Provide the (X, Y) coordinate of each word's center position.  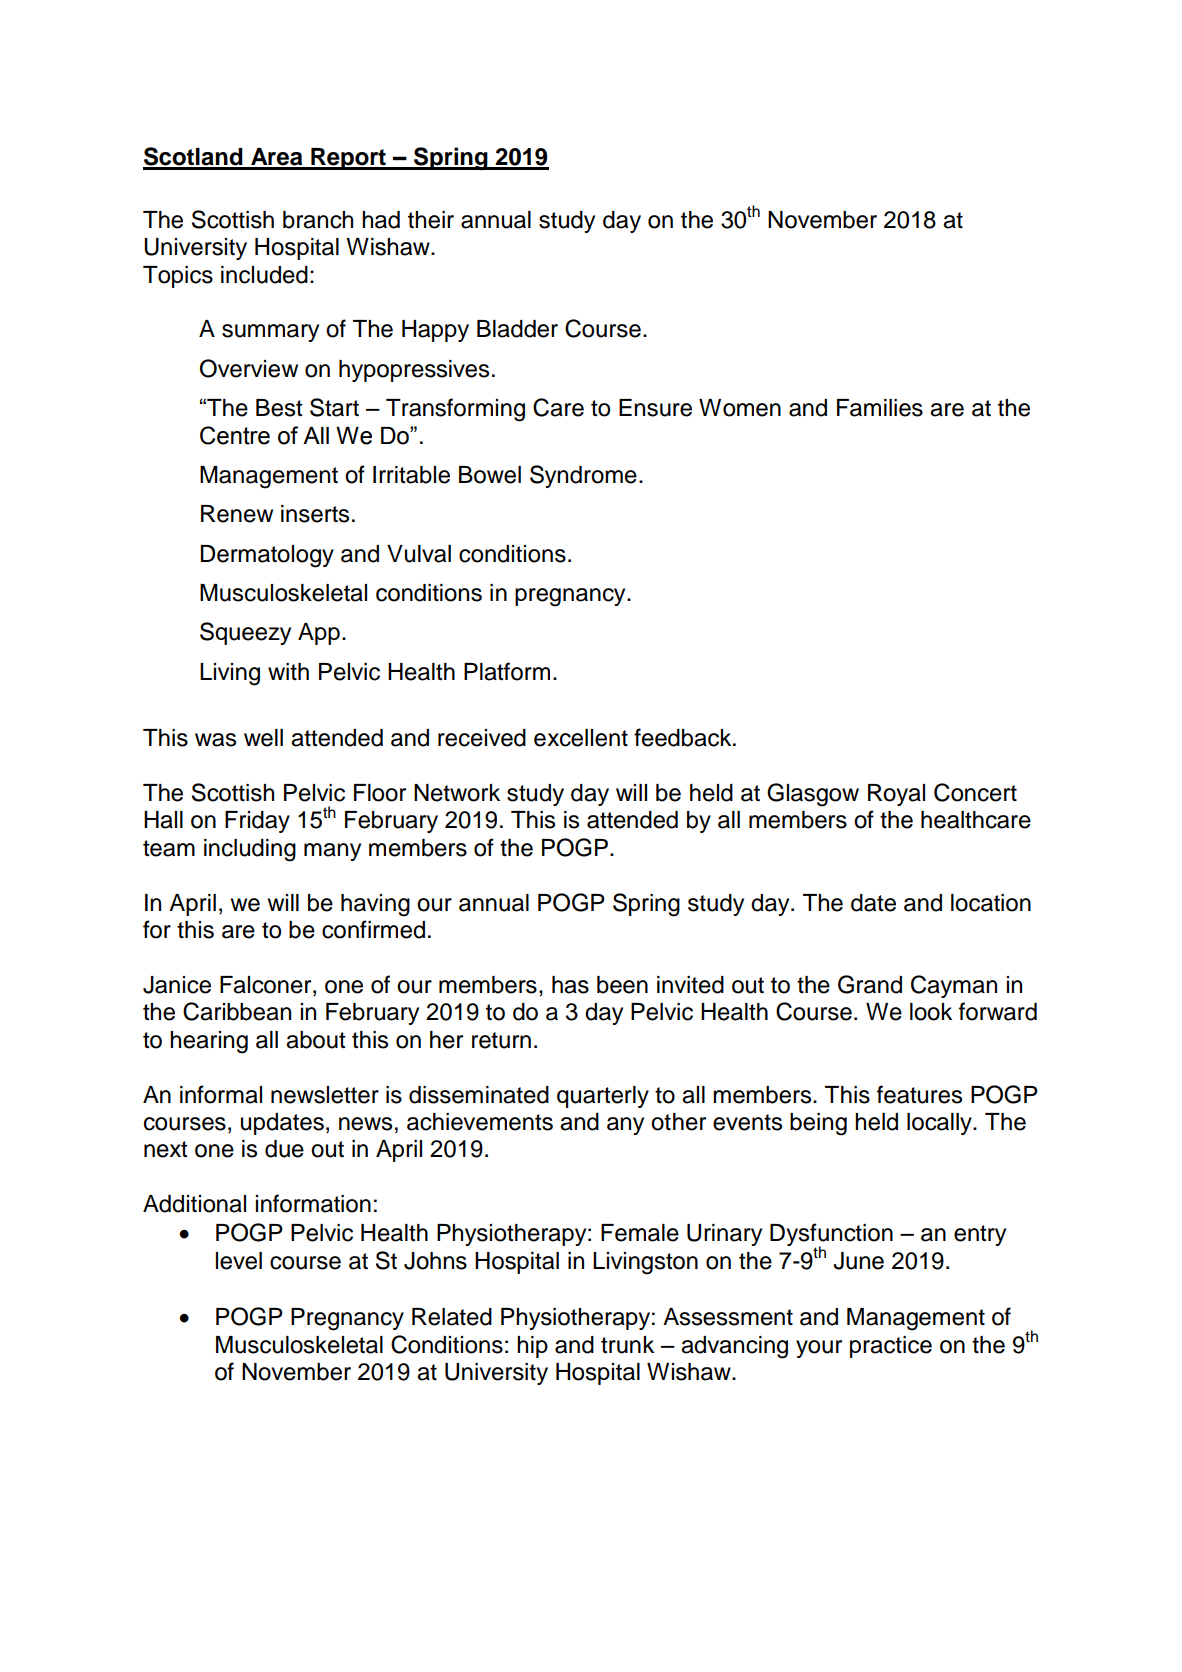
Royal (896, 795)
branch (318, 220)
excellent (581, 738)
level (239, 1261)
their (431, 220)
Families (880, 408)
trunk (627, 1345)
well (263, 738)
